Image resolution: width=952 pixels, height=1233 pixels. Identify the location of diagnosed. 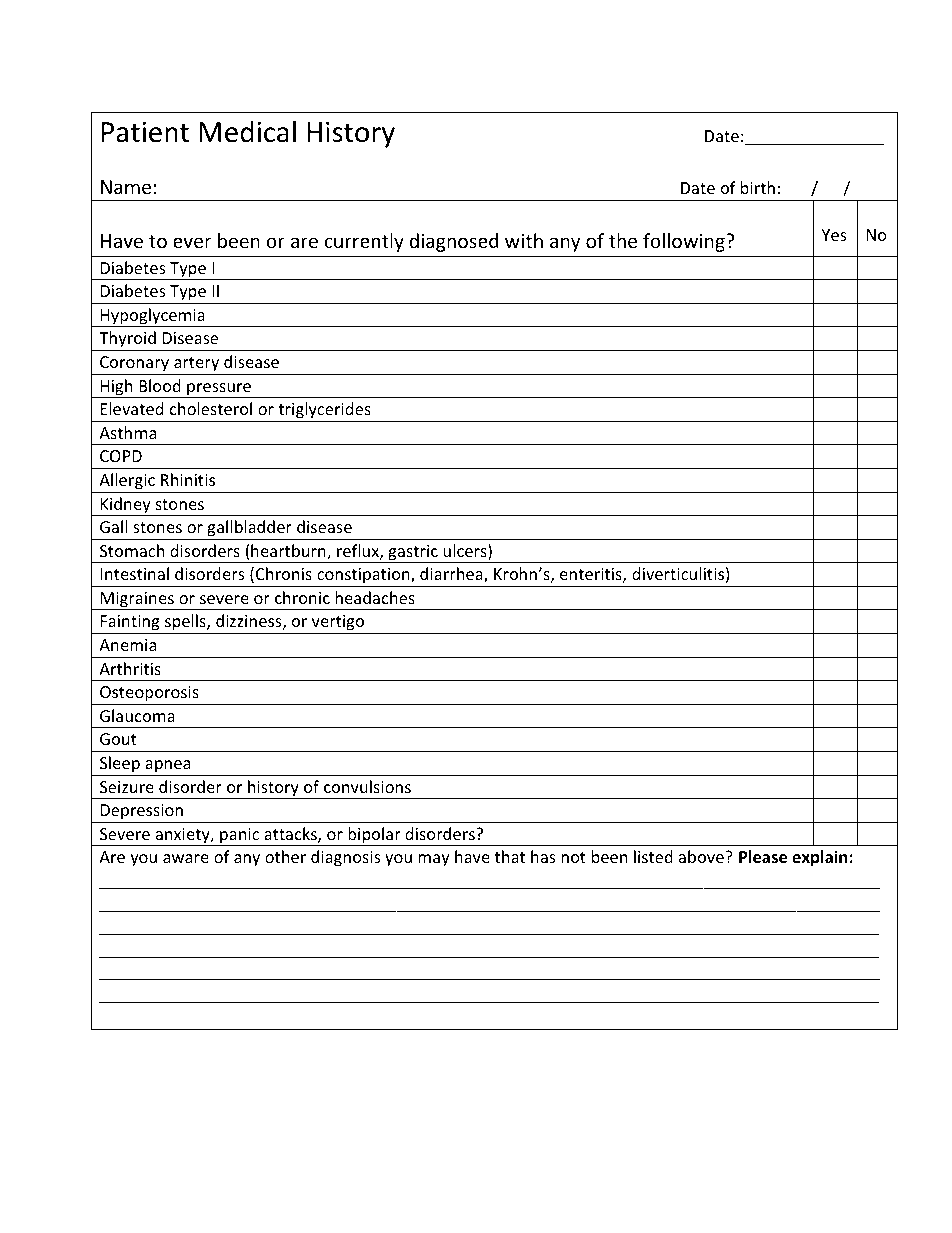
(454, 242).
